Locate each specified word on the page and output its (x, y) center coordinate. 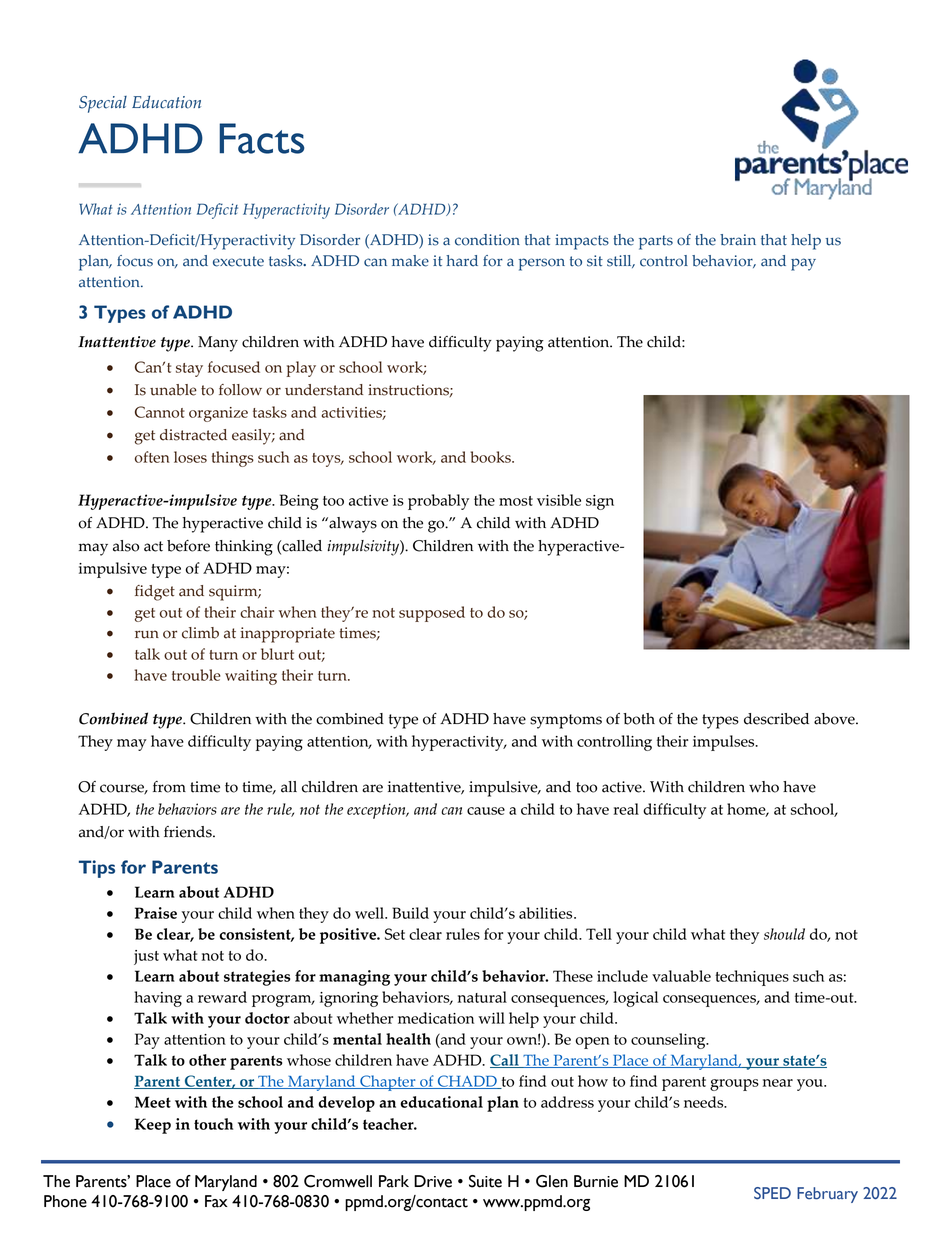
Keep (153, 1126)
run (147, 634)
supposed (432, 614)
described (776, 719)
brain (738, 240)
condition (487, 240)
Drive (433, 1181)
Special (103, 104)
